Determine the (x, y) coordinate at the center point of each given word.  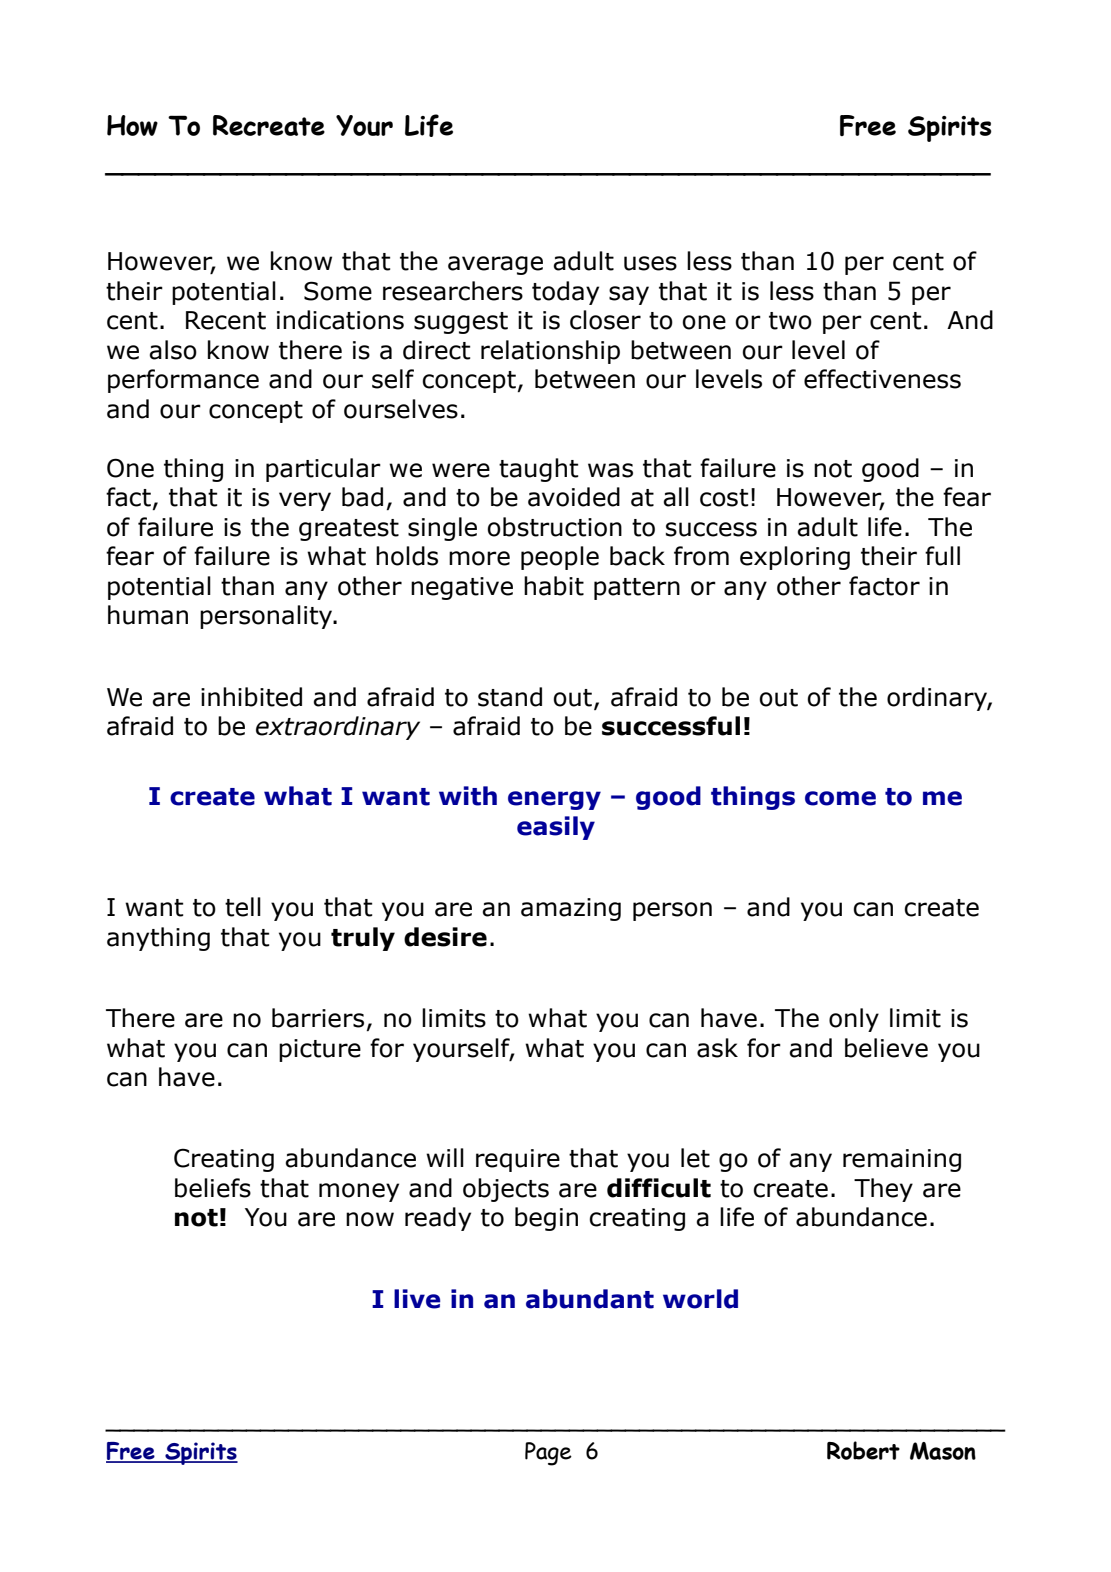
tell (243, 907)
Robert (863, 1450)
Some (338, 291)
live (417, 1299)
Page (548, 1454)
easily (556, 828)
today (565, 293)
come (840, 798)
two (790, 321)
